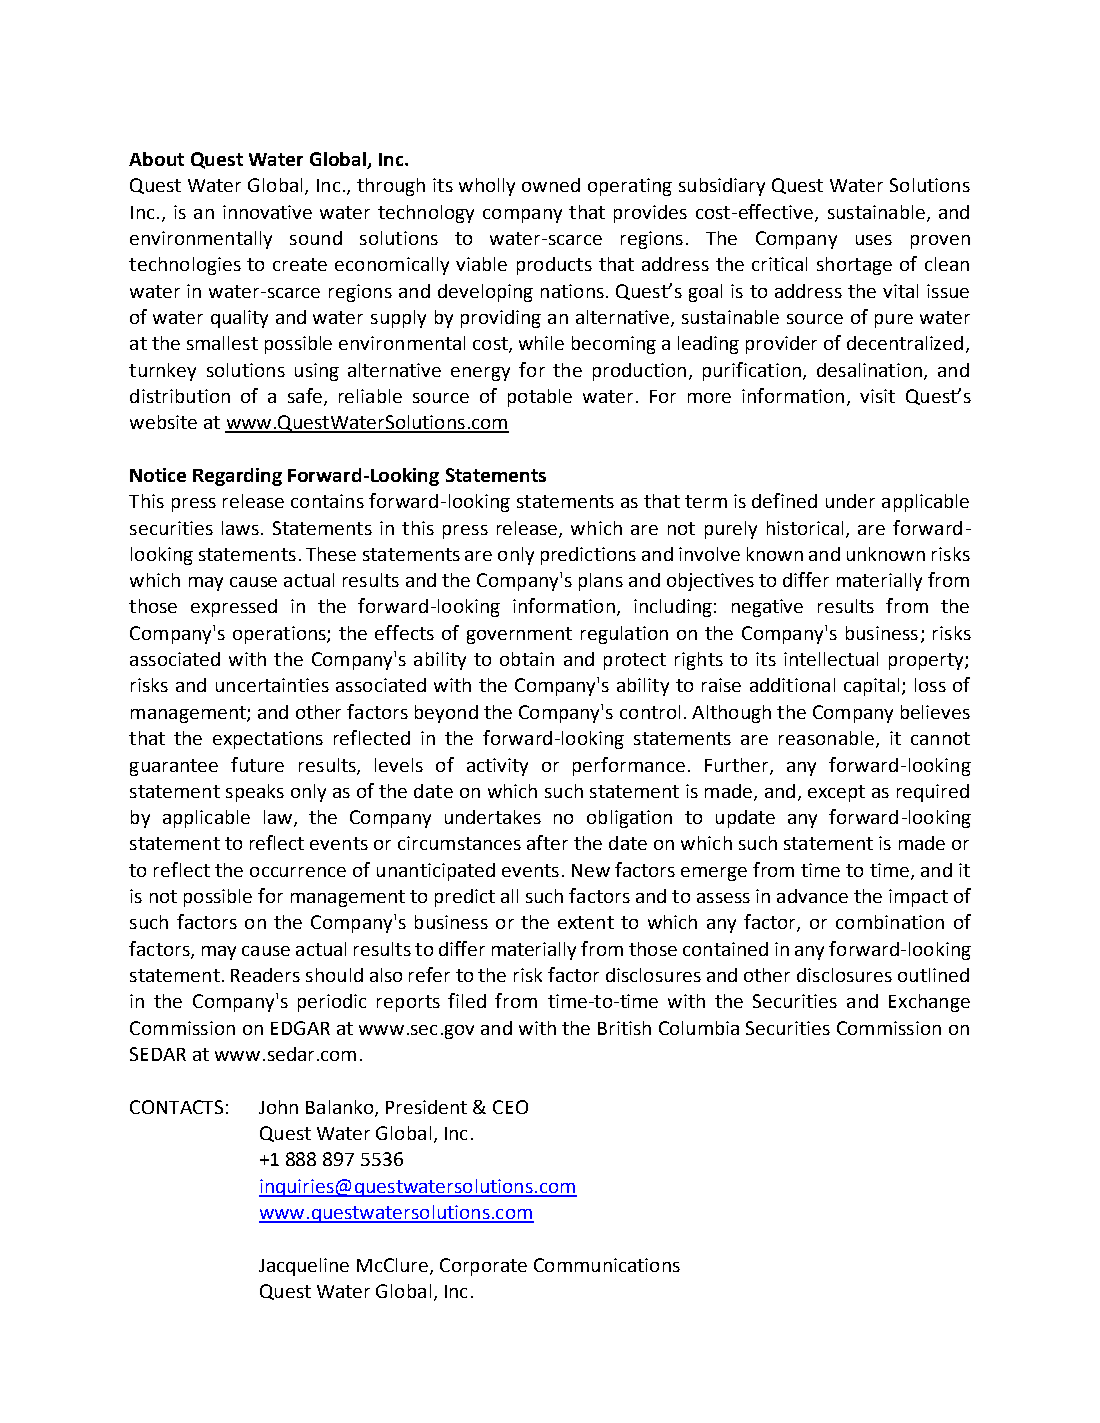  Describe the element at coordinates (527, 659) in the image. I see `obtain` at that location.
